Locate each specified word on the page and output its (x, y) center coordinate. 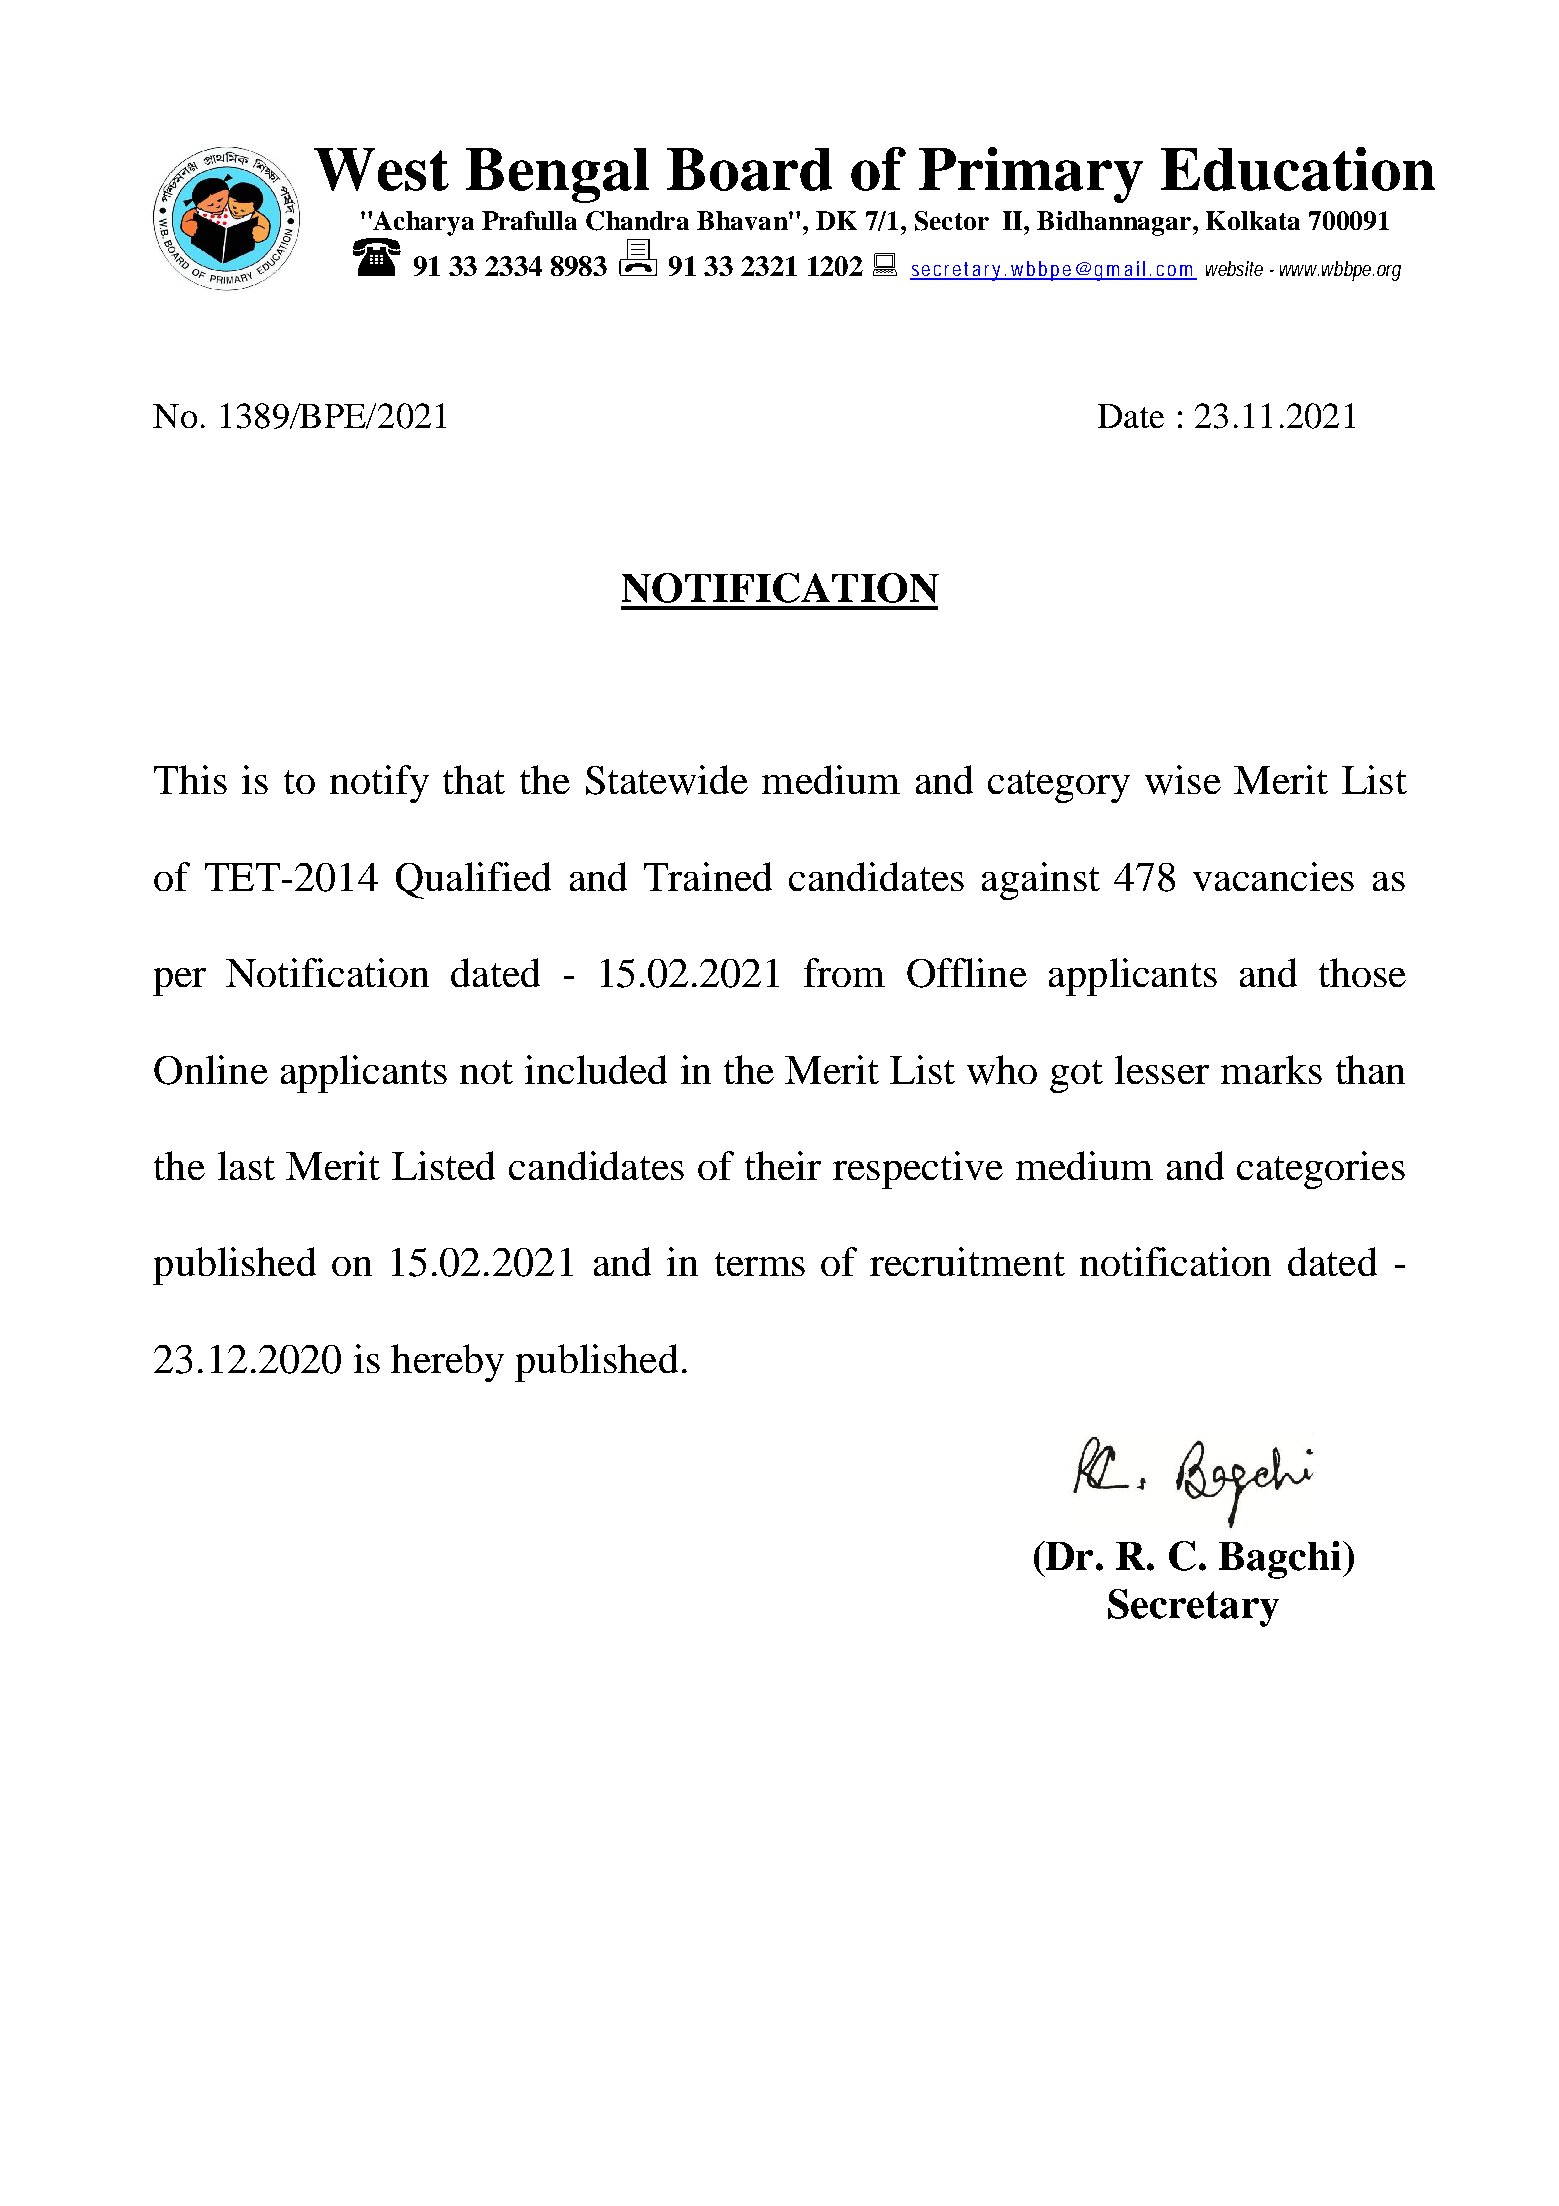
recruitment (967, 1261)
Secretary (1193, 1608)
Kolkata (1253, 220)
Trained (708, 876)
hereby (447, 1363)
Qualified (473, 880)
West (381, 169)
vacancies (1273, 876)
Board (749, 169)
